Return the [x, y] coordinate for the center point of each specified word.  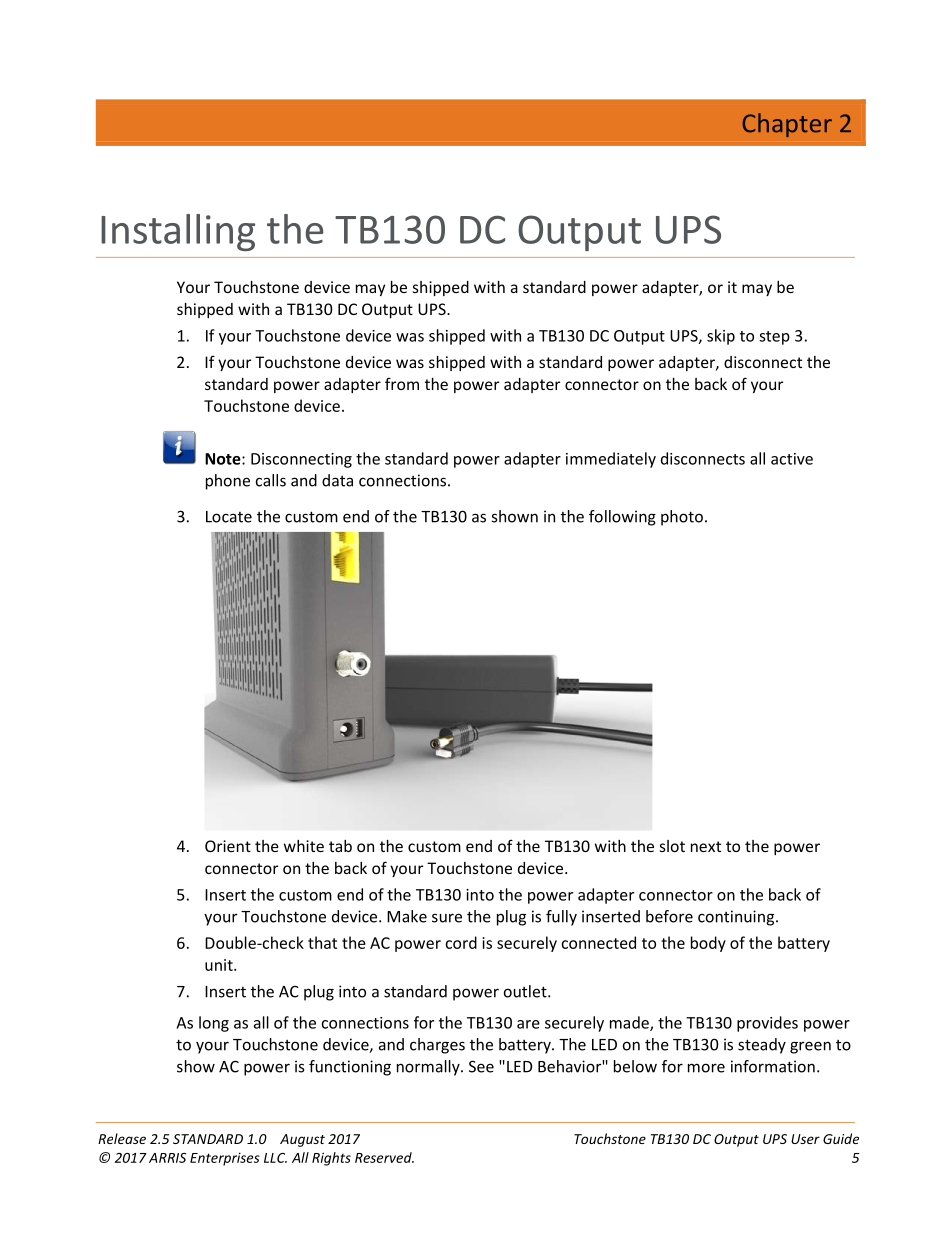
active [792, 459]
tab [340, 846]
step [774, 338]
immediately [611, 460]
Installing [178, 232]
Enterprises [225, 1159]
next [706, 846]
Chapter [787, 125]
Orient [228, 846]
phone [228, 482]
